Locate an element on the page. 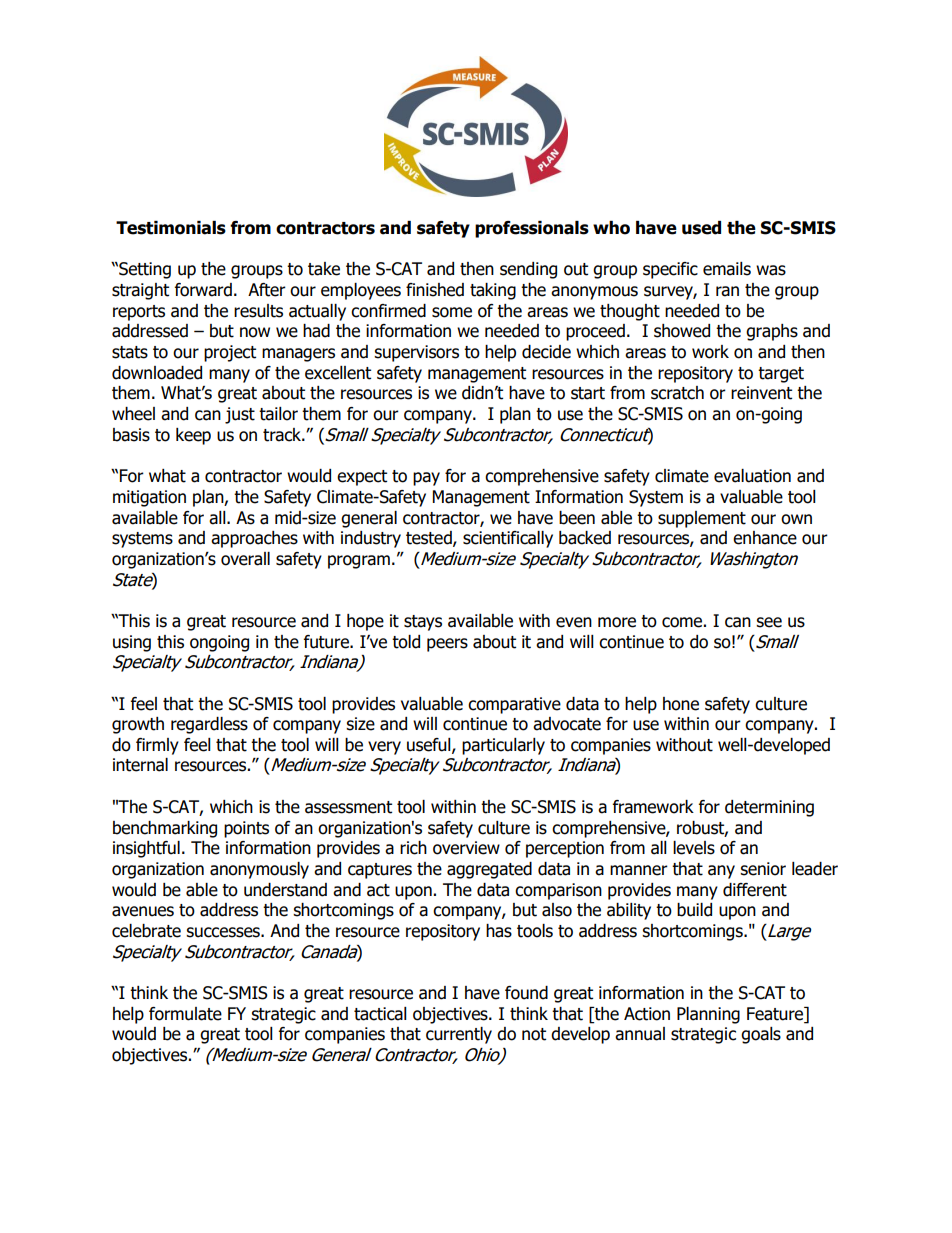 The width and height of the document is (952, 1233). supplement is located at coordinates (702, 519).
